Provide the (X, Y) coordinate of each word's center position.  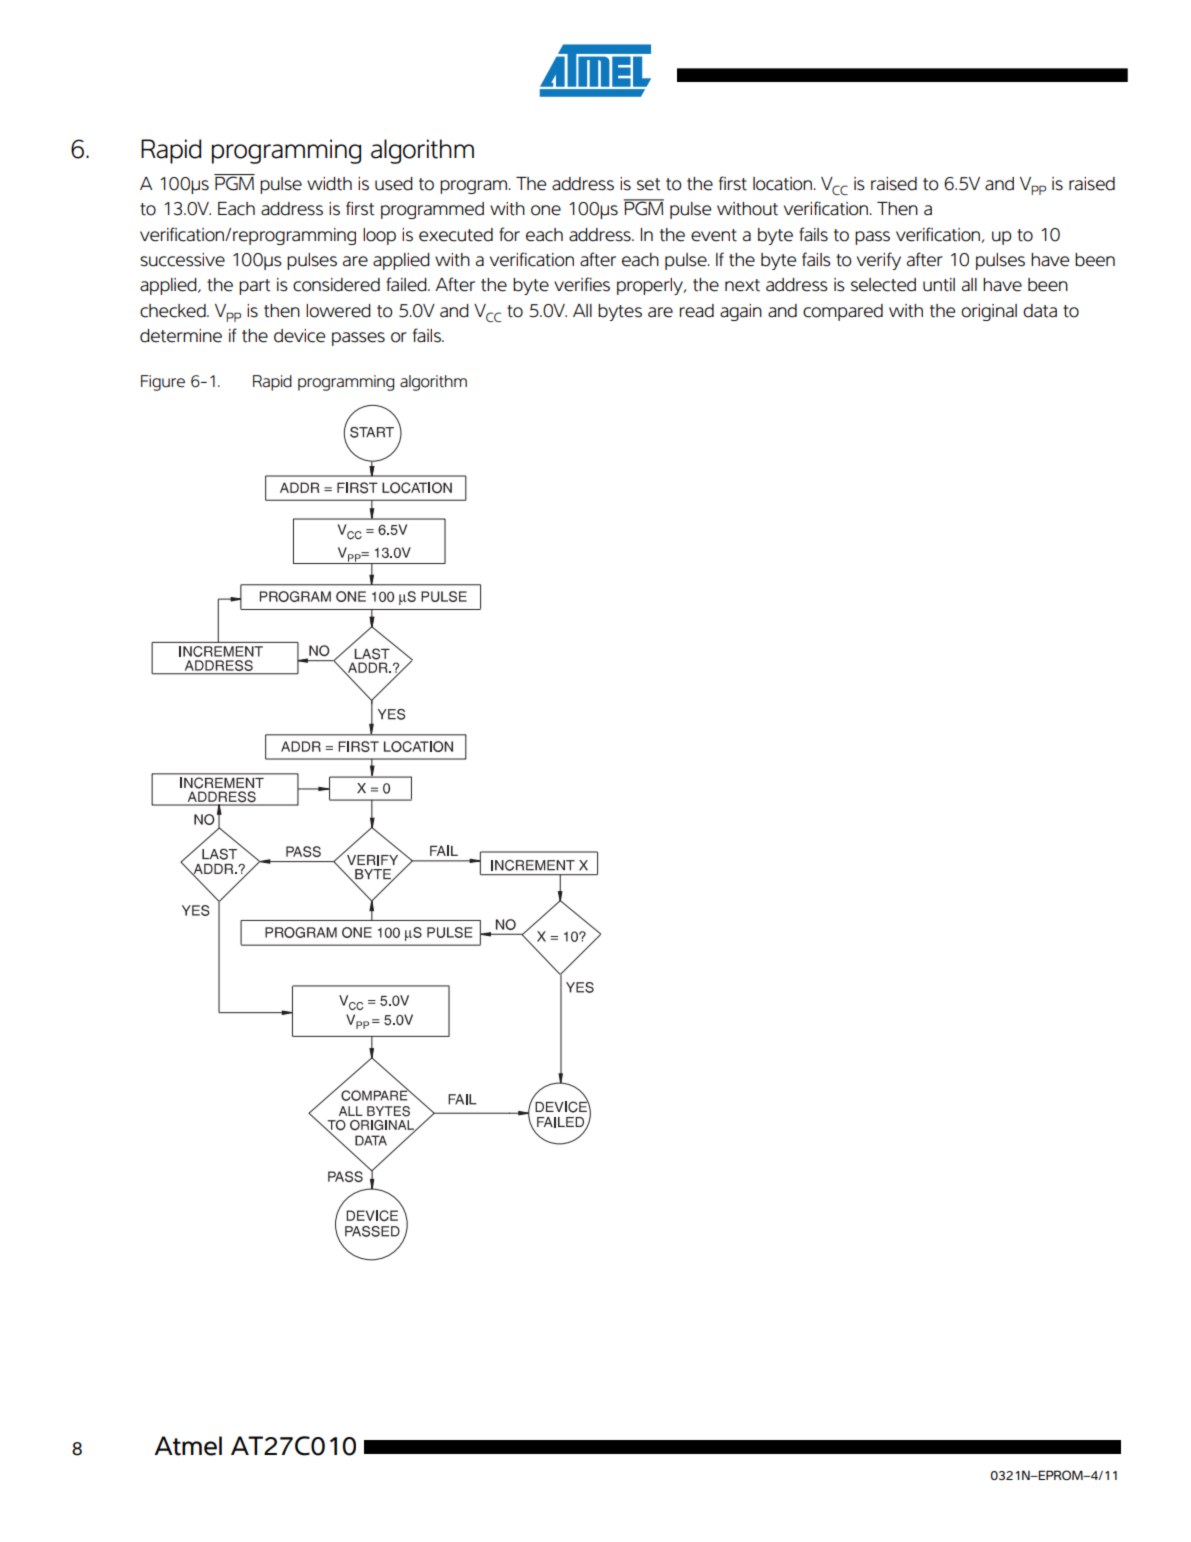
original (989, 312)
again (741, 312)
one (546, 210)
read (697, 311)
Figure (163, 383)
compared (843, 312)
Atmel (188, 1446)
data (1040, 311)
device (299, 336)
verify (879, 261)
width (329, 184)
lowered (338, 311)
